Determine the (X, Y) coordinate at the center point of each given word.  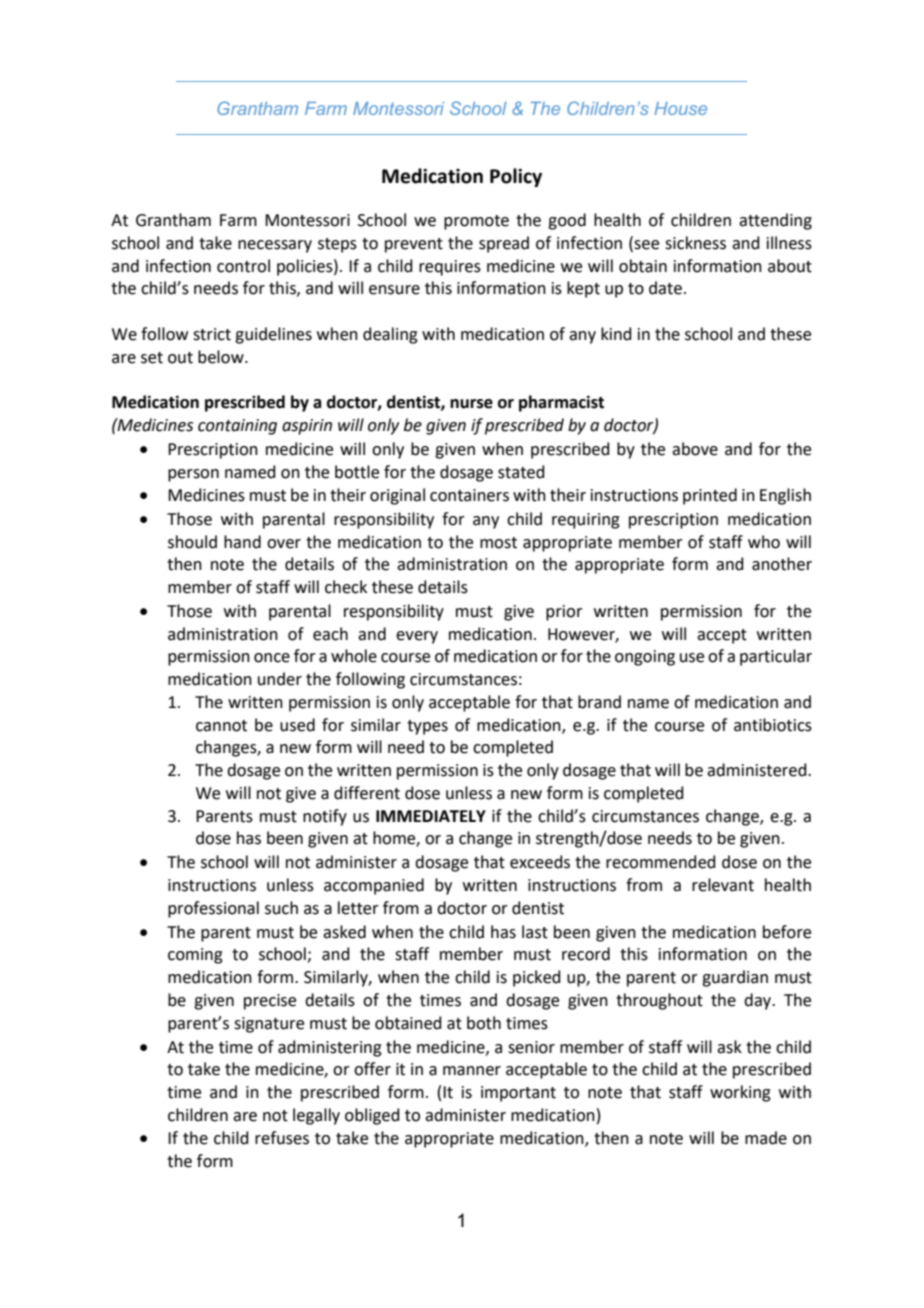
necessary (275, 246)
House (680, 108)
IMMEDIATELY (431, 816)
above (695, 449)
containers (469, 495)
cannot (221, 726)
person (193, 475)
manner (472, 1071)
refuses (282, 1138)
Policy (516, 177)
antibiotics (773, 725)
